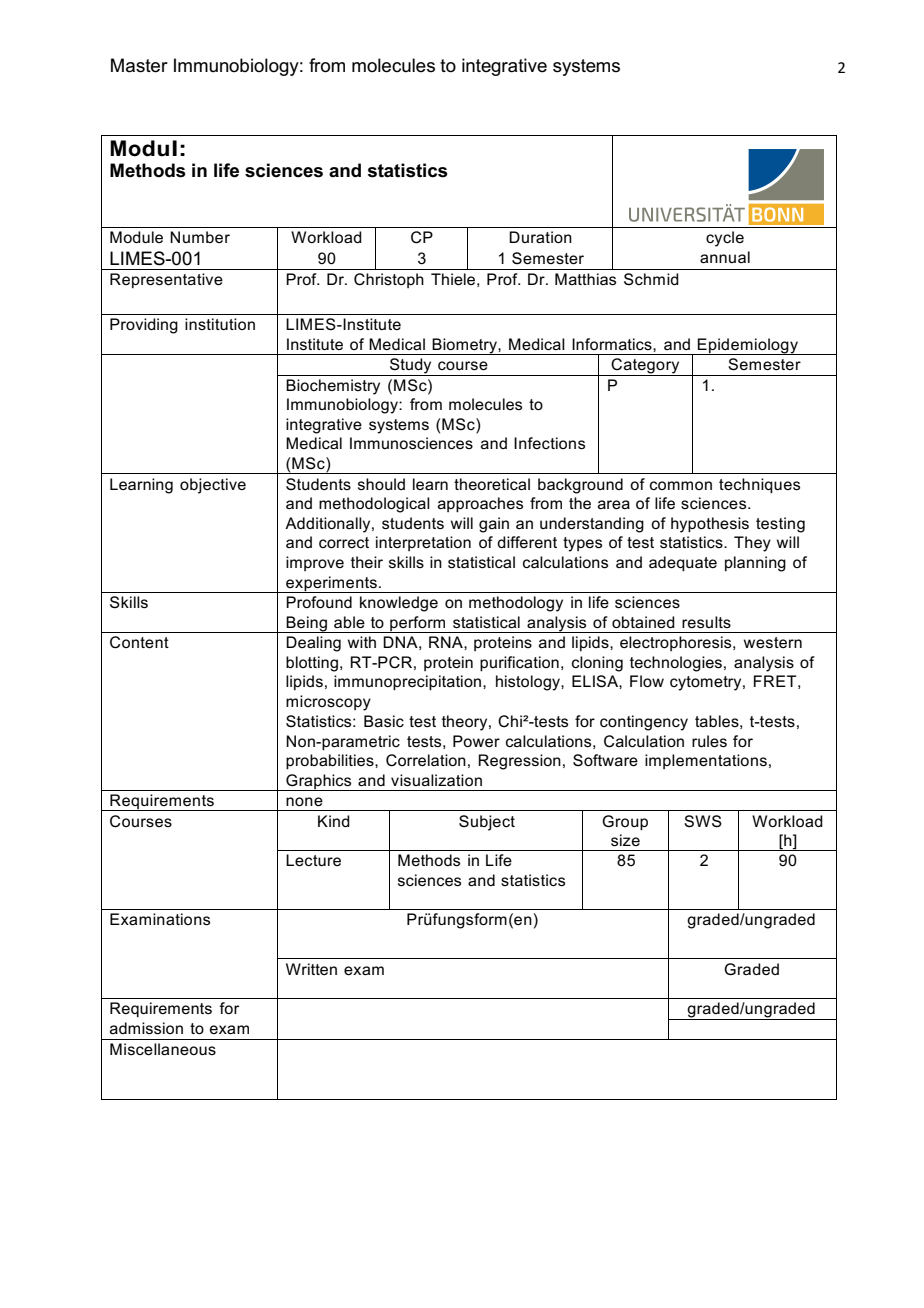 The width and height of the screenshot is (924, 1308). What do you see at coordinates (139, 65) in the screenshot?
I see `Master` at bounding box center [139, 65].
